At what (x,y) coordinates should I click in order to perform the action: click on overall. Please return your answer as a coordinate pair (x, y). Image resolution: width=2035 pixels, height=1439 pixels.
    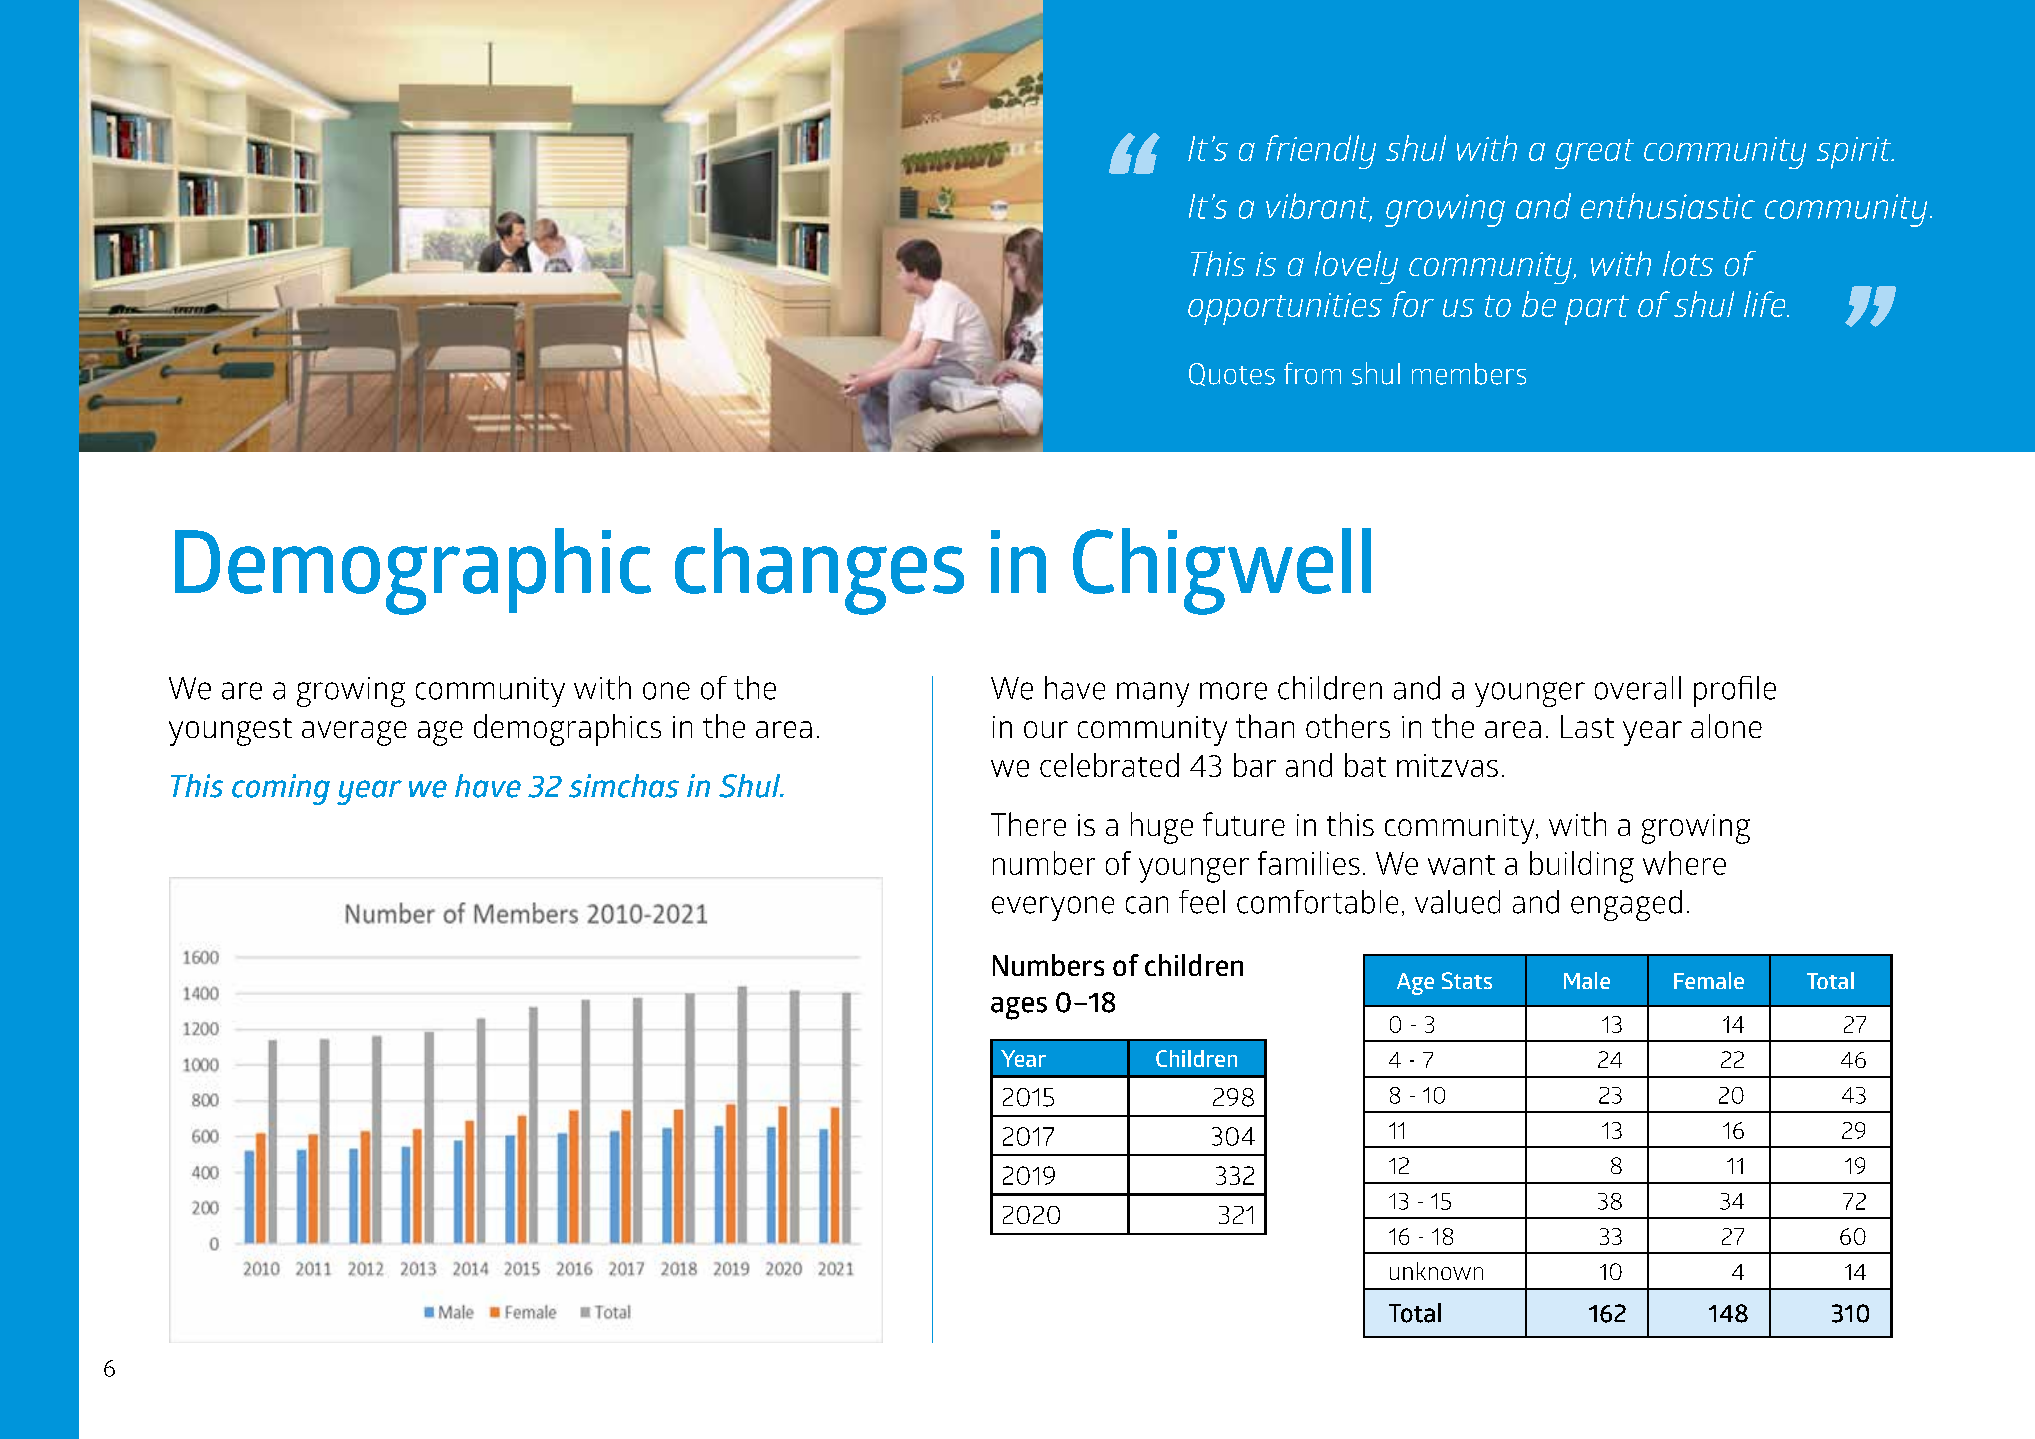
    Looking at the image, I should click on (1638, 688).
